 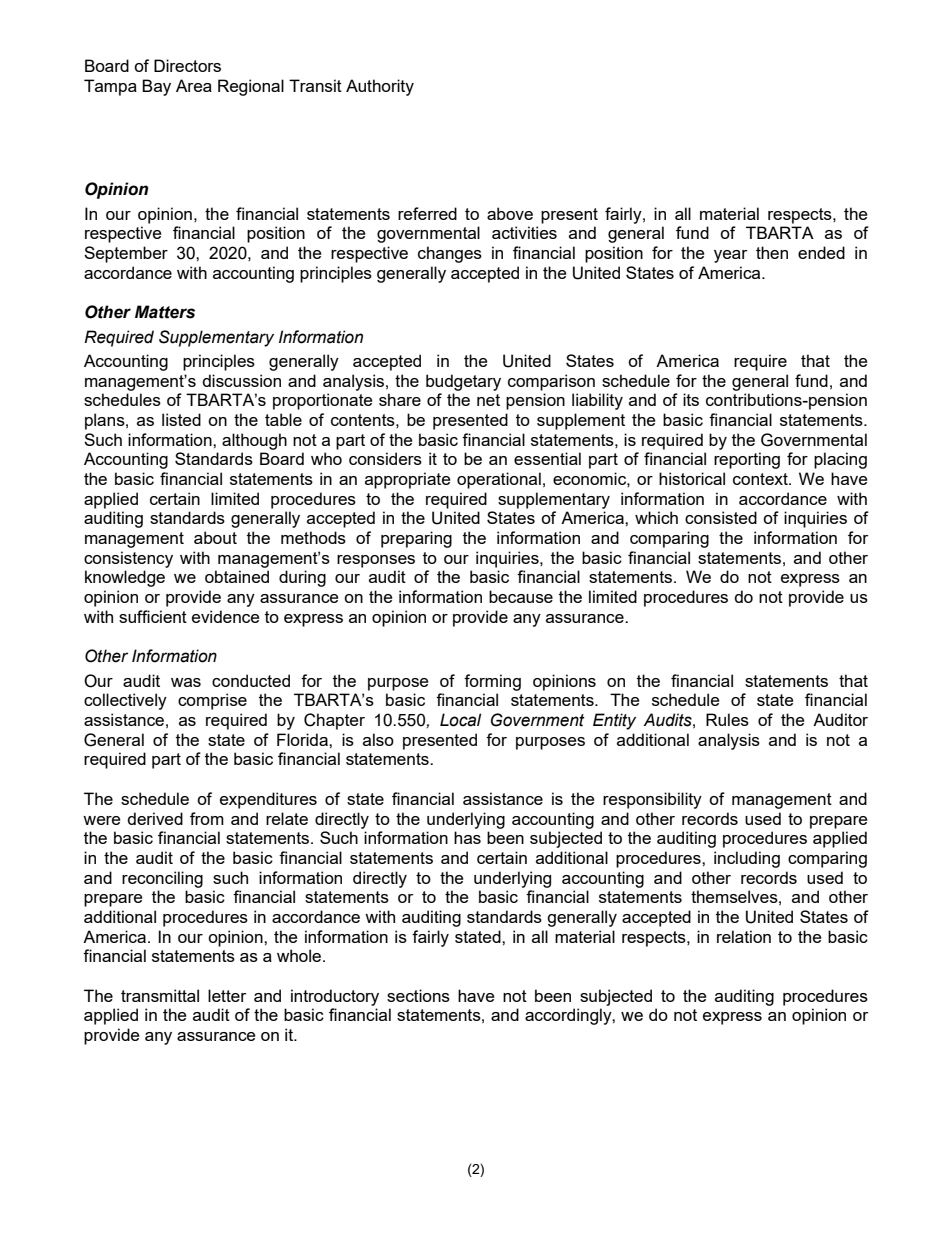 I want to click on year, so click(x=730, y=256).
